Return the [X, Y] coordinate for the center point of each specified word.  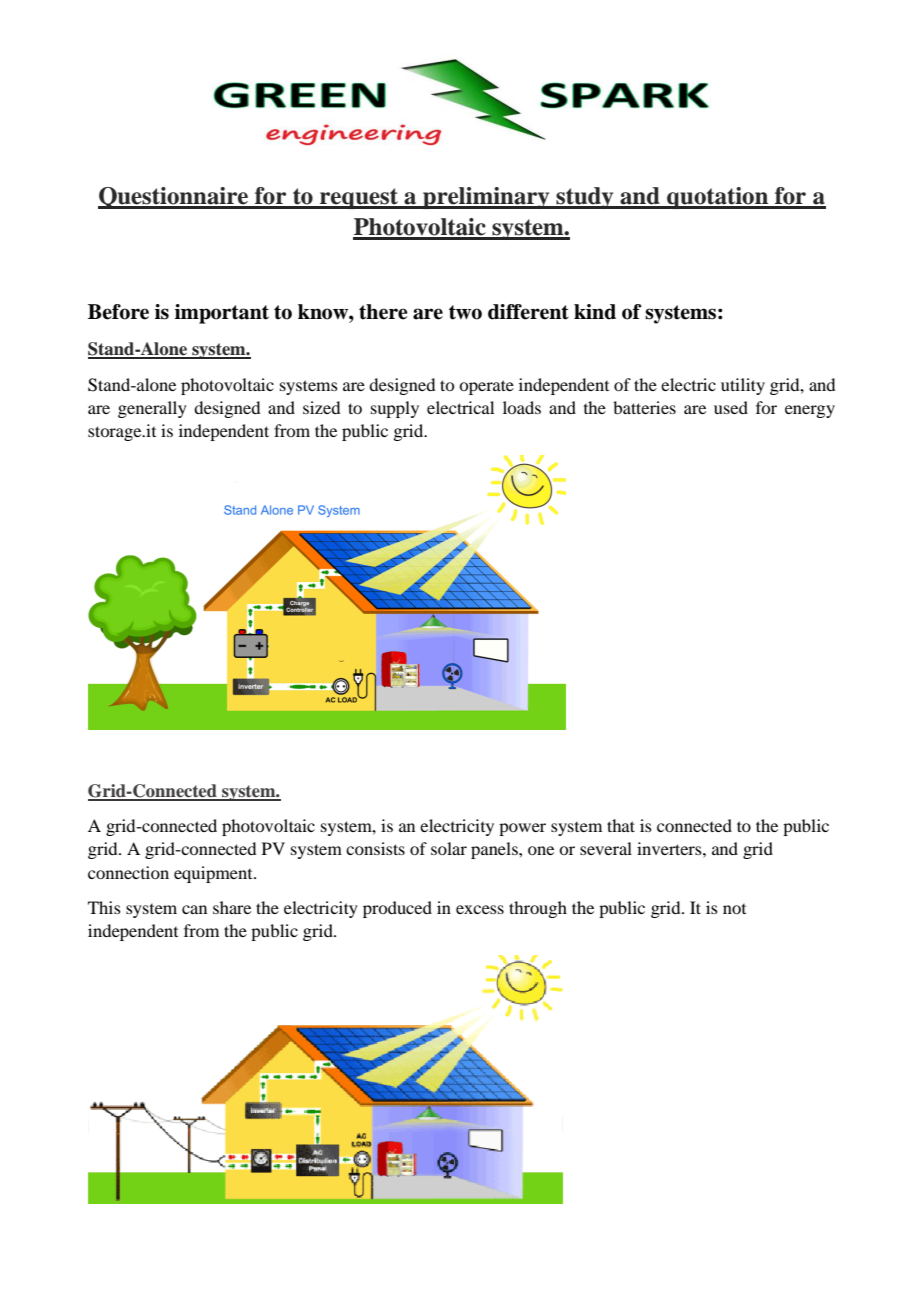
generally [152, 409]
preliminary [486, 198]
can [194, 909]
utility [743, 386]
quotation [718, 198]
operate [486, 387]
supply [395, 409]
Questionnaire [174, 198]
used [731, 407]
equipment [214, 874]
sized [321, 407]
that [621, 825]
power [522, 829]
